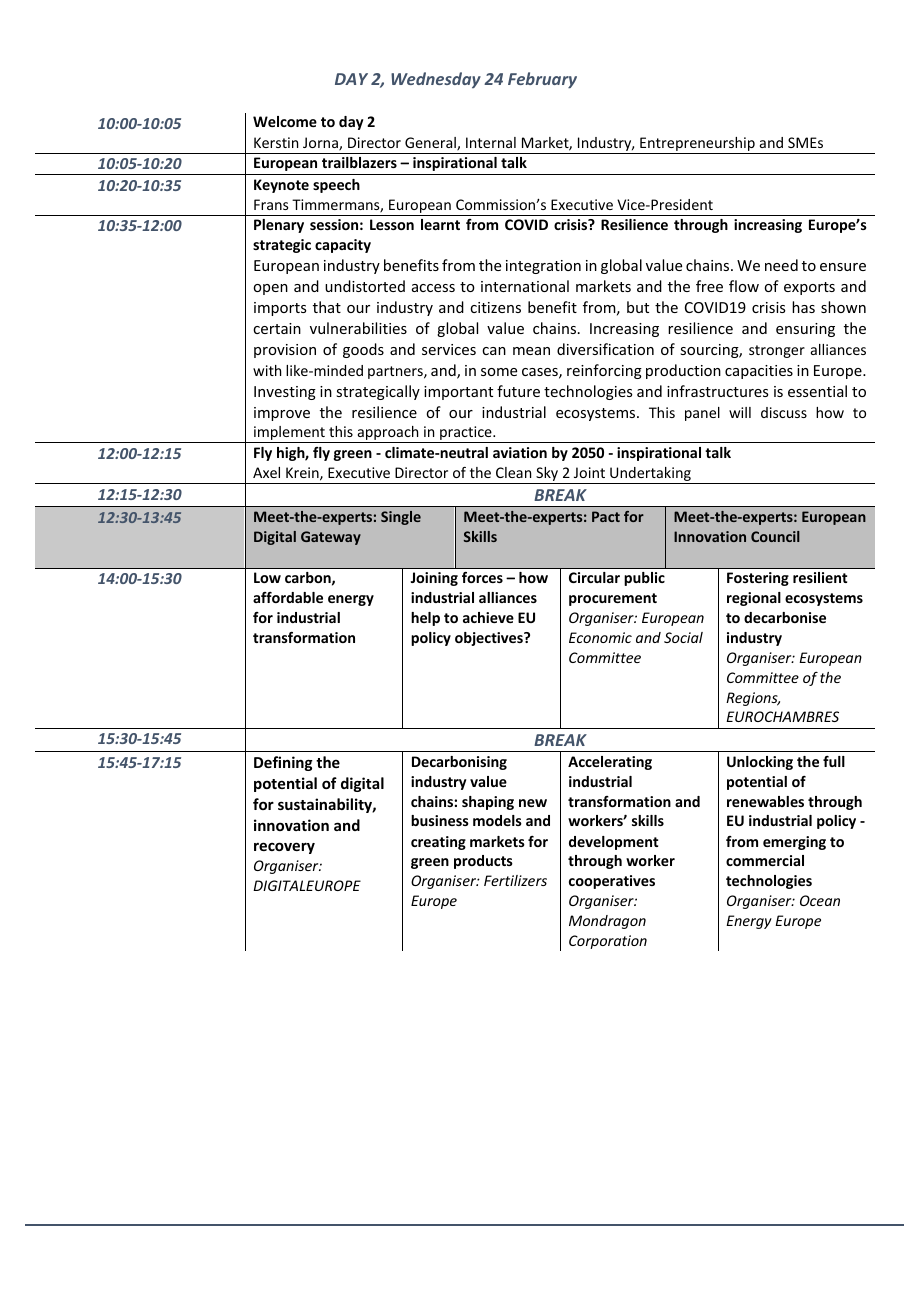  What do you see at coordinates (515, 880) in the image?
I see `Fertilizers` at bounding box center [515, 880].
